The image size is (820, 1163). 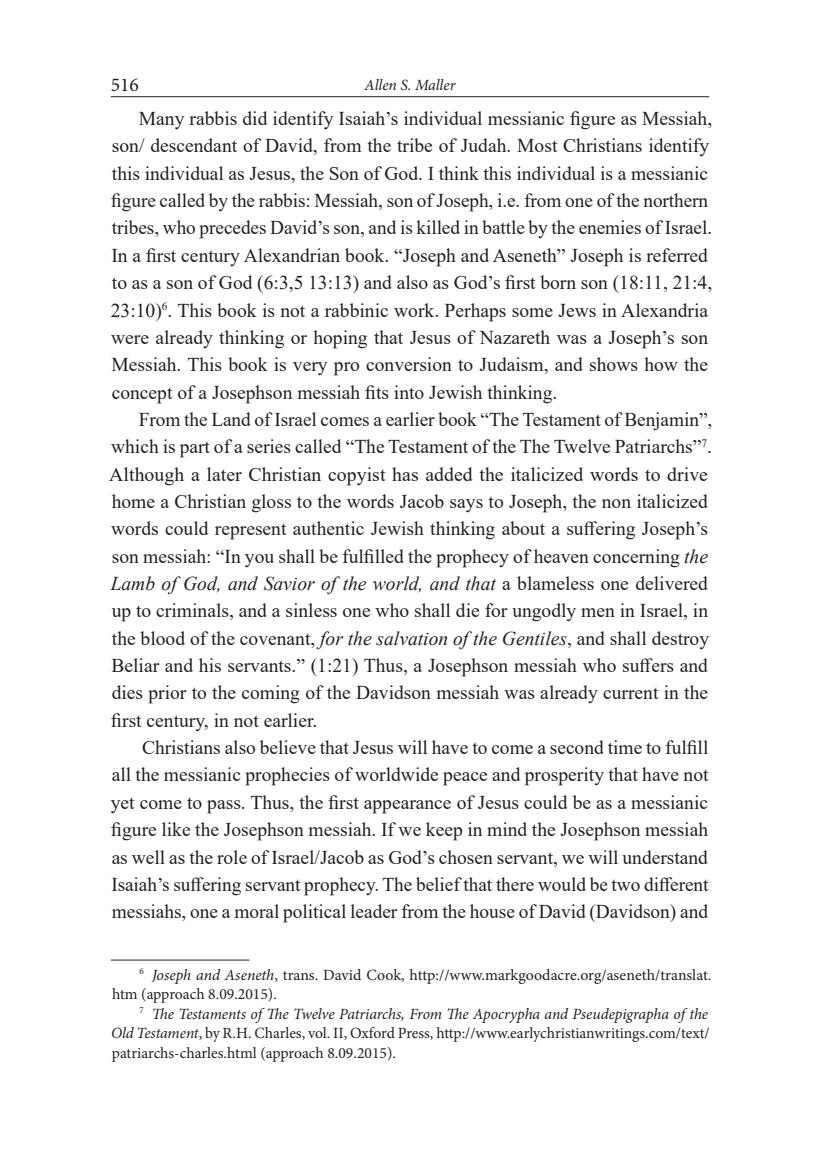 What do you see at coordinates (231, 419) in the screenshot?
I see `Land` at bounding box center [231, 419].
